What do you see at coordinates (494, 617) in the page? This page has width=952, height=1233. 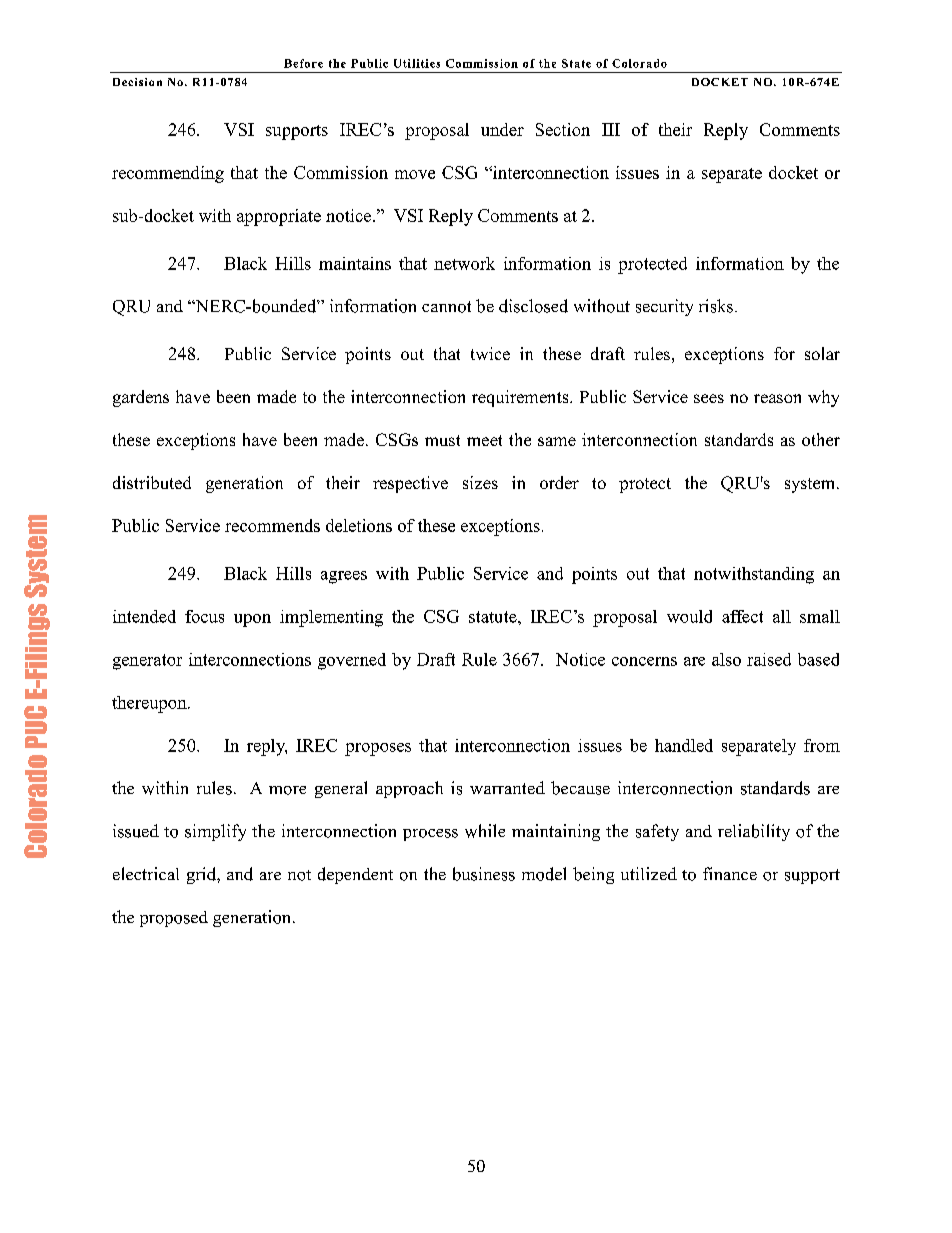 I see `statute` at bounding box center [494, 617].
